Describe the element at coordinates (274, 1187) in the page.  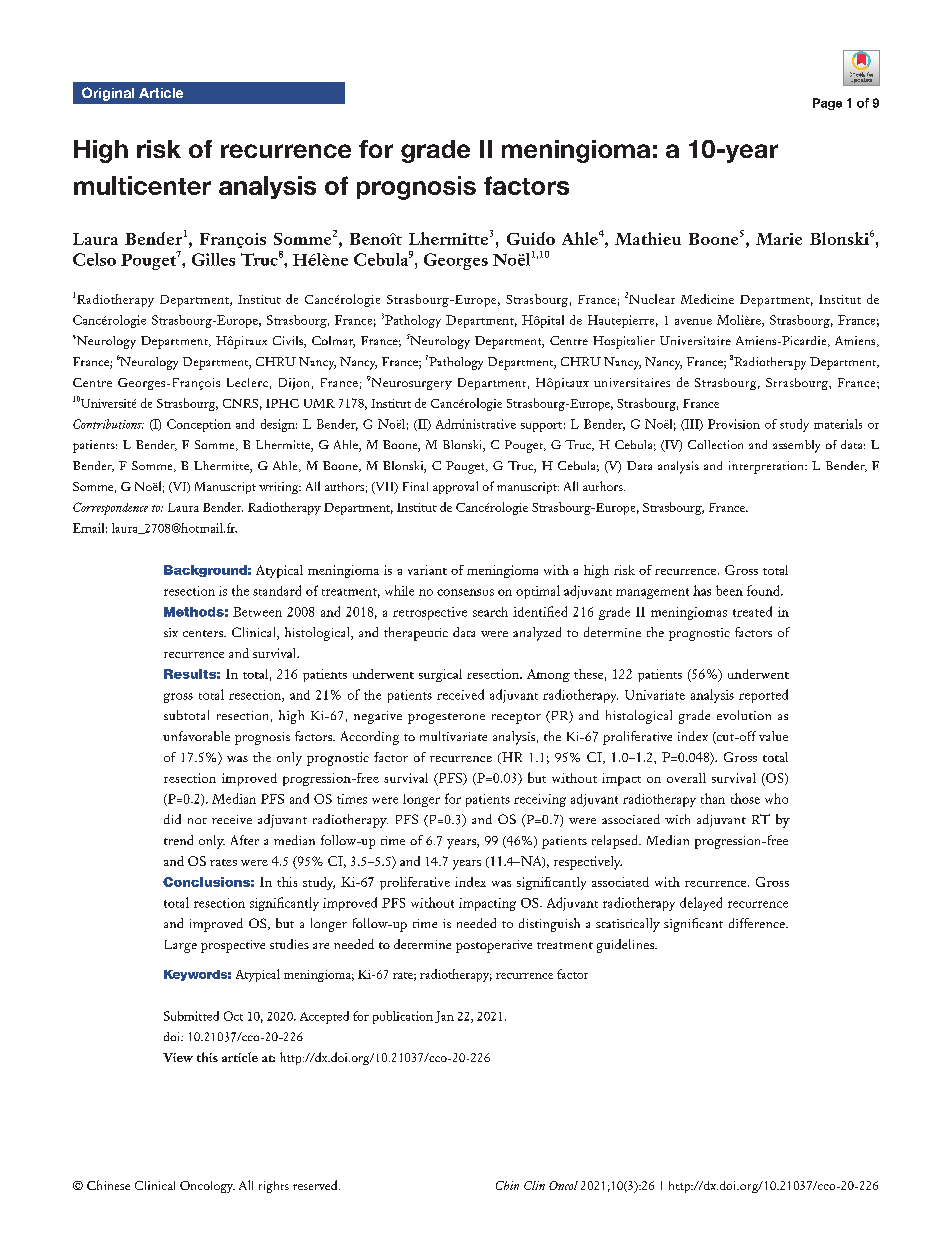
I see `rights` at that location.
